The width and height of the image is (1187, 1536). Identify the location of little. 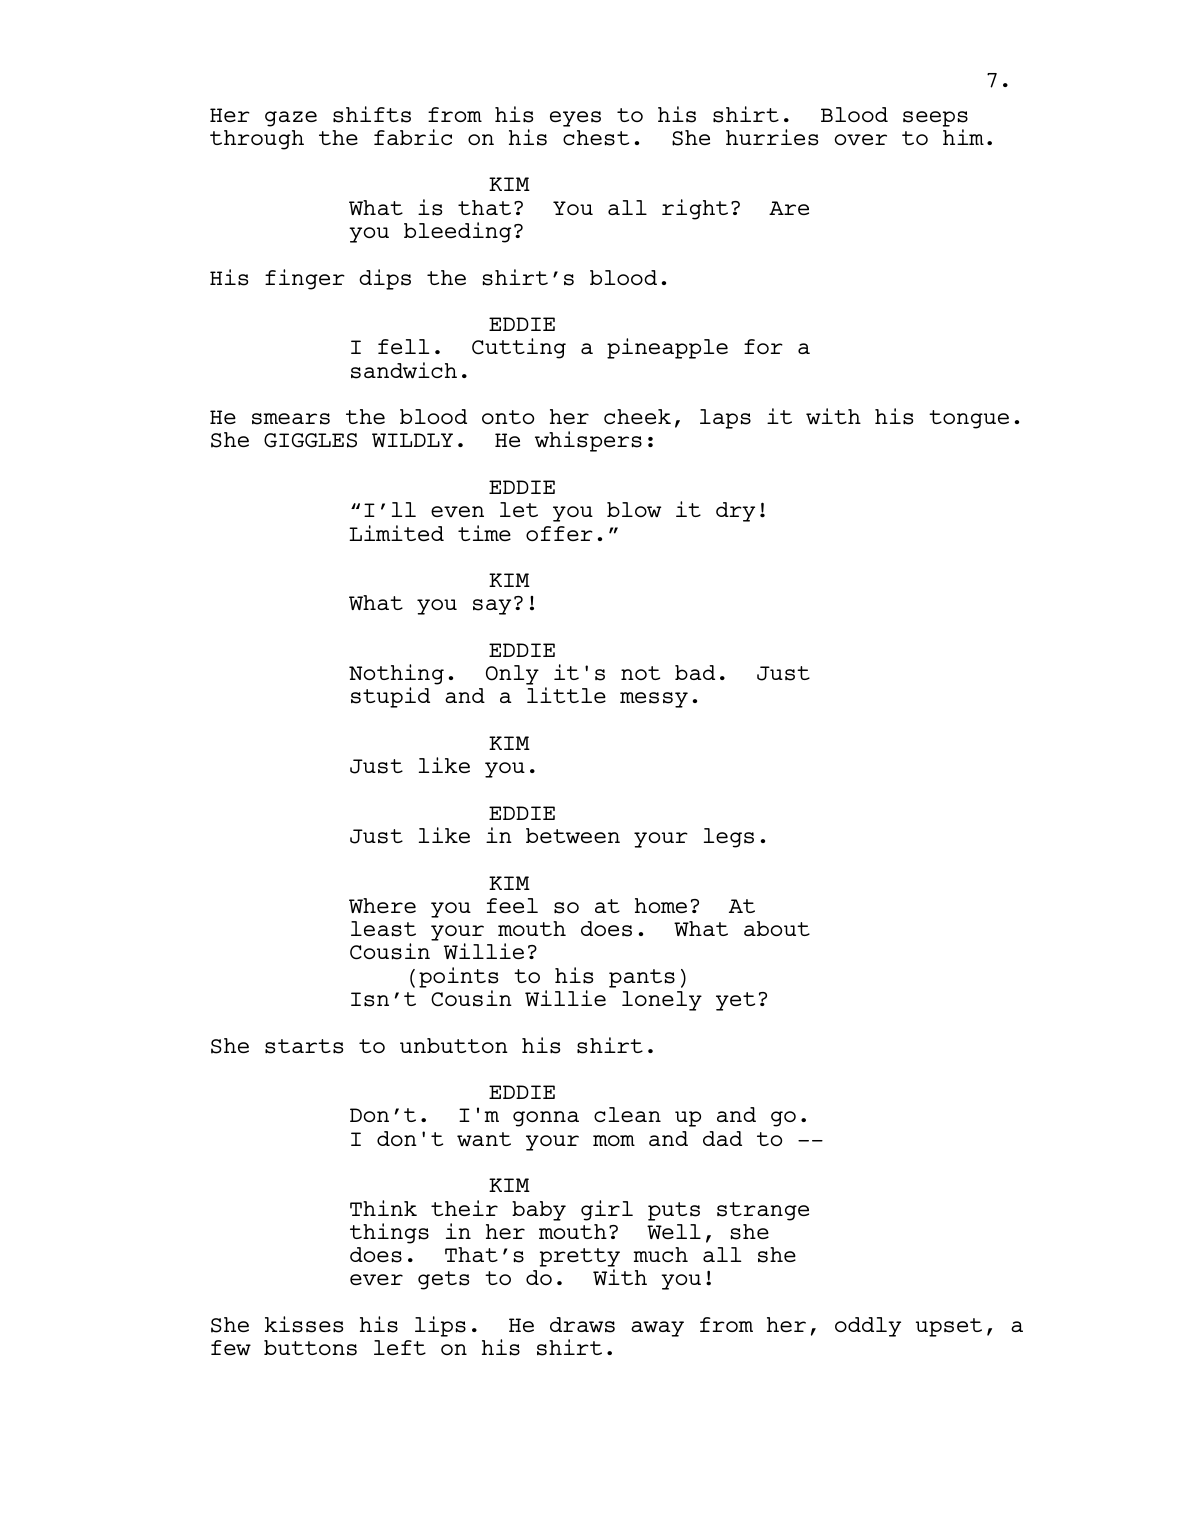
(566, 695).
